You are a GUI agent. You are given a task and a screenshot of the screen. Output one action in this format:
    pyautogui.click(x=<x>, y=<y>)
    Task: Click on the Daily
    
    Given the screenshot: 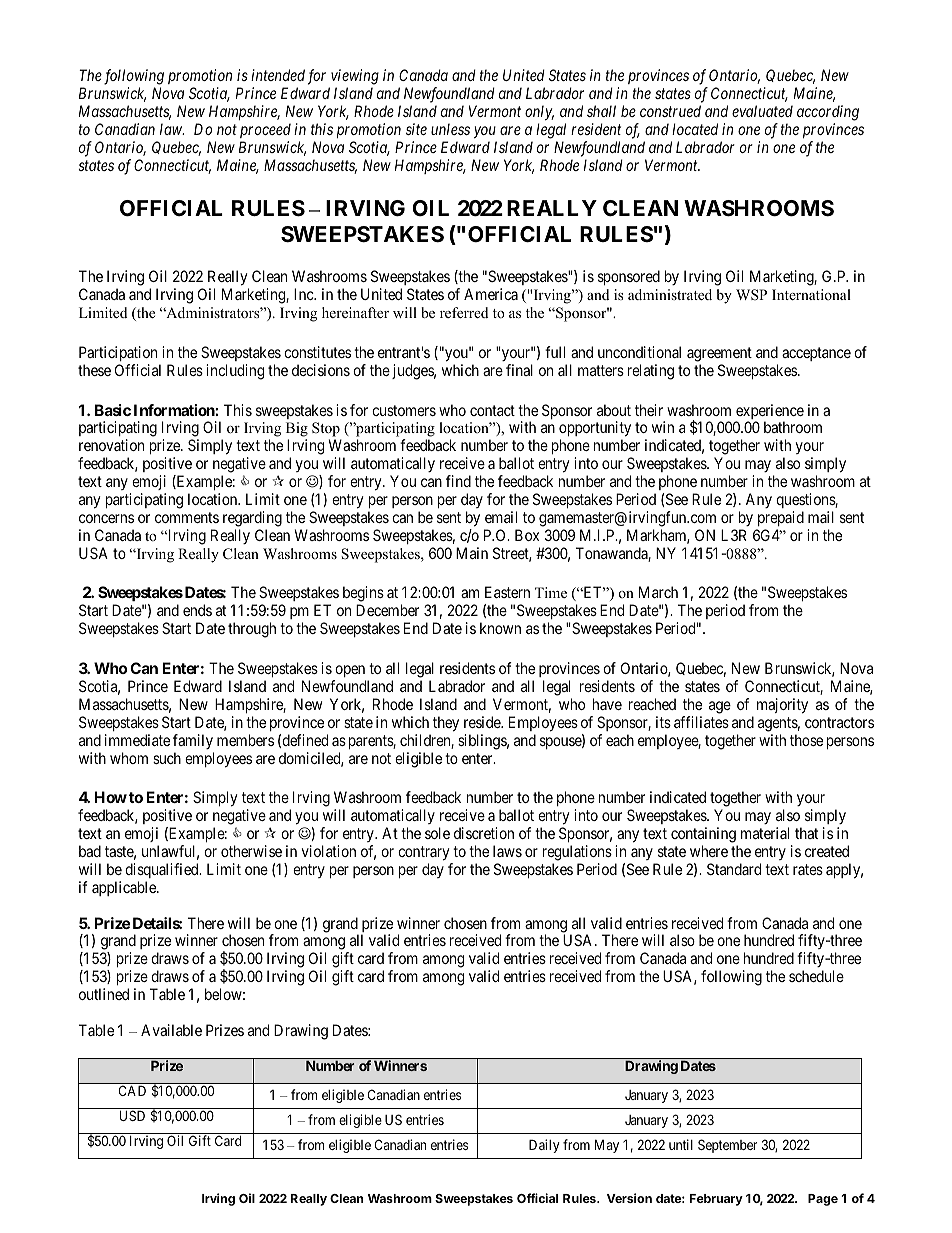 What is the action you would take?
    pyautogui.click(x=544, y=1146)
